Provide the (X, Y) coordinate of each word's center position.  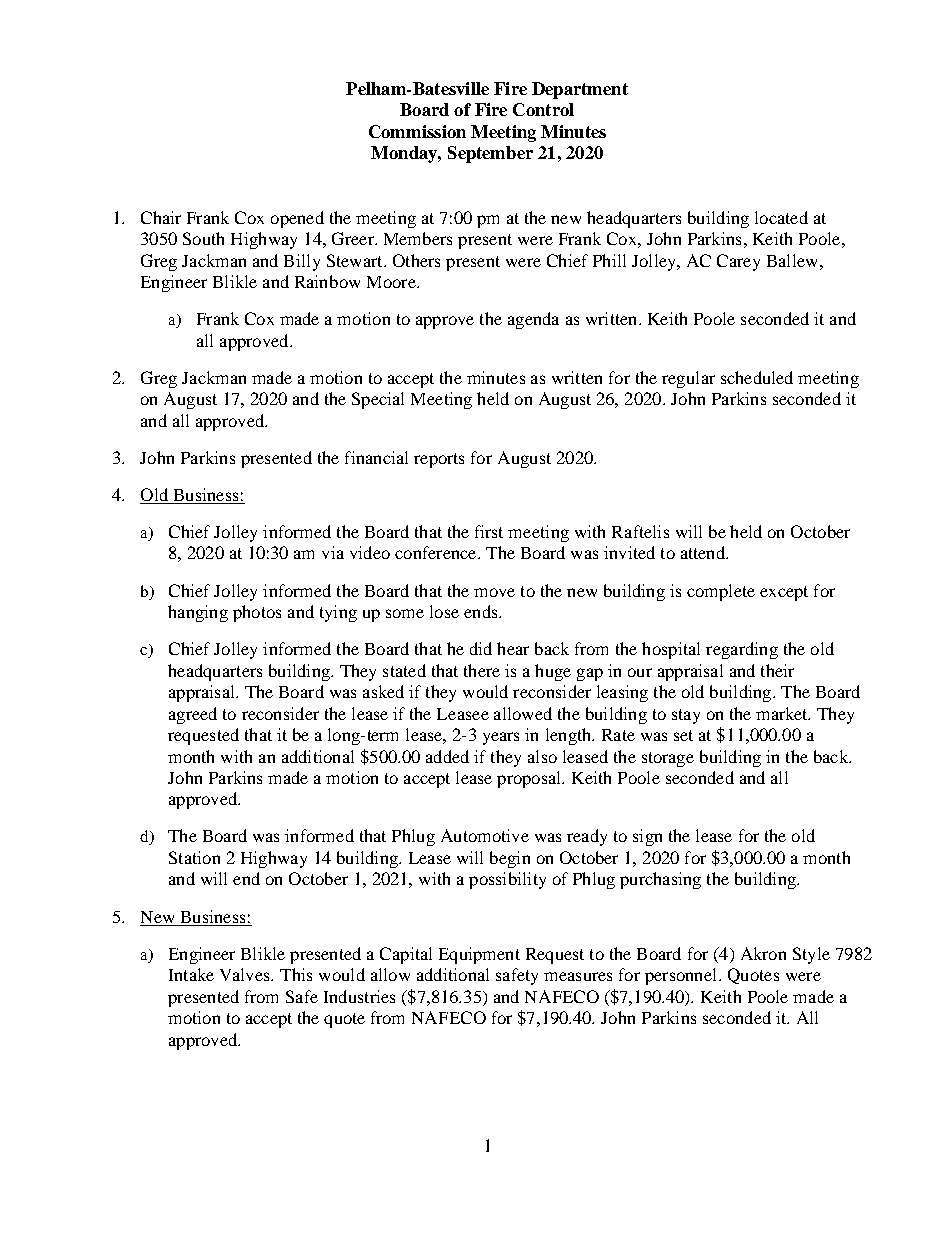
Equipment (479, 955)
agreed (193, 715)
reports (439, 460)
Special (378, 400)
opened (297, 219)
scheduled (757, 377)
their (777, 670)
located (781, 217)
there (482, 670)
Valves (246, 974)
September (490, 154)
